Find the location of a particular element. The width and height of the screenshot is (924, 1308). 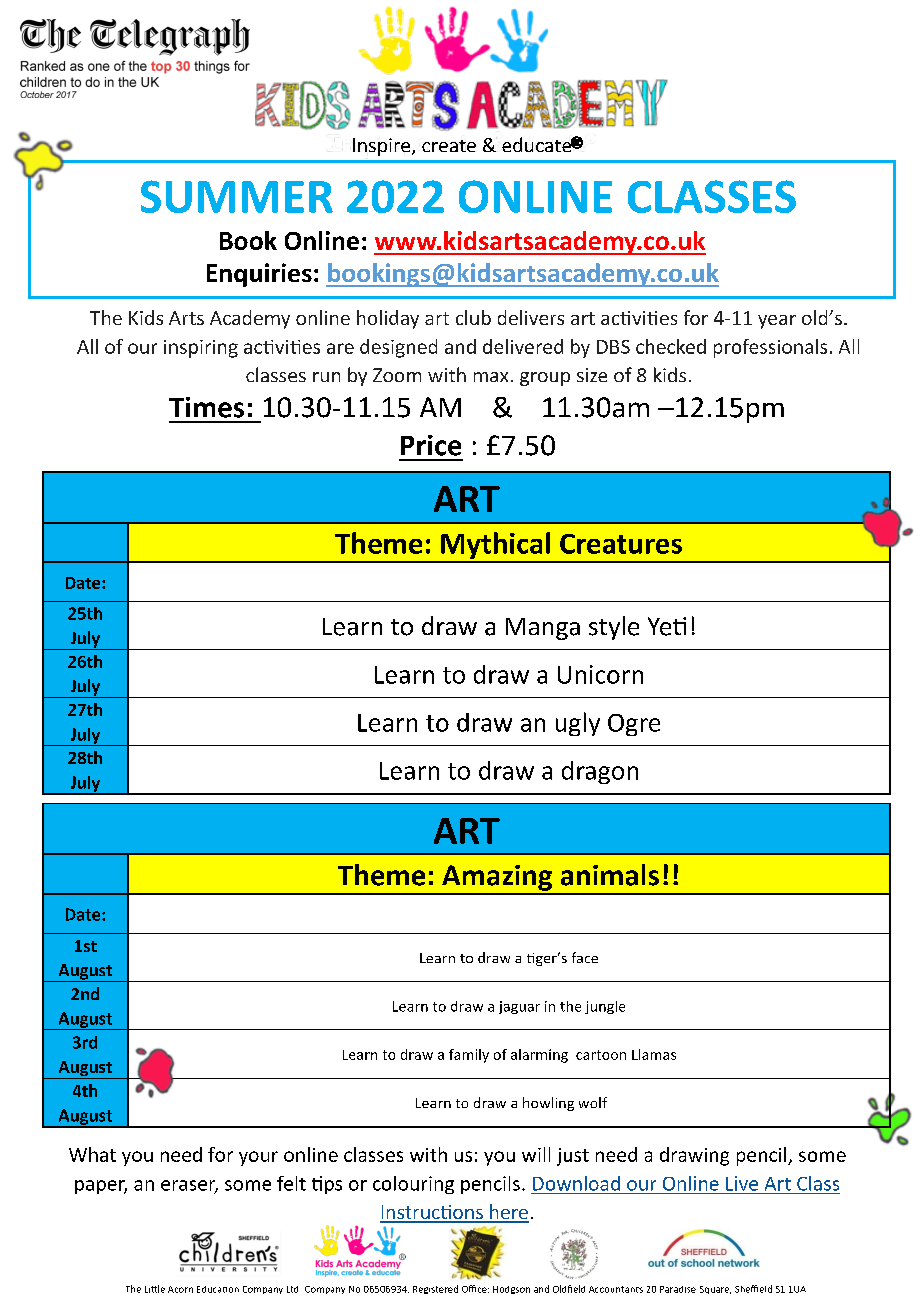

SUMMER is located at coordinates (237, 196).
